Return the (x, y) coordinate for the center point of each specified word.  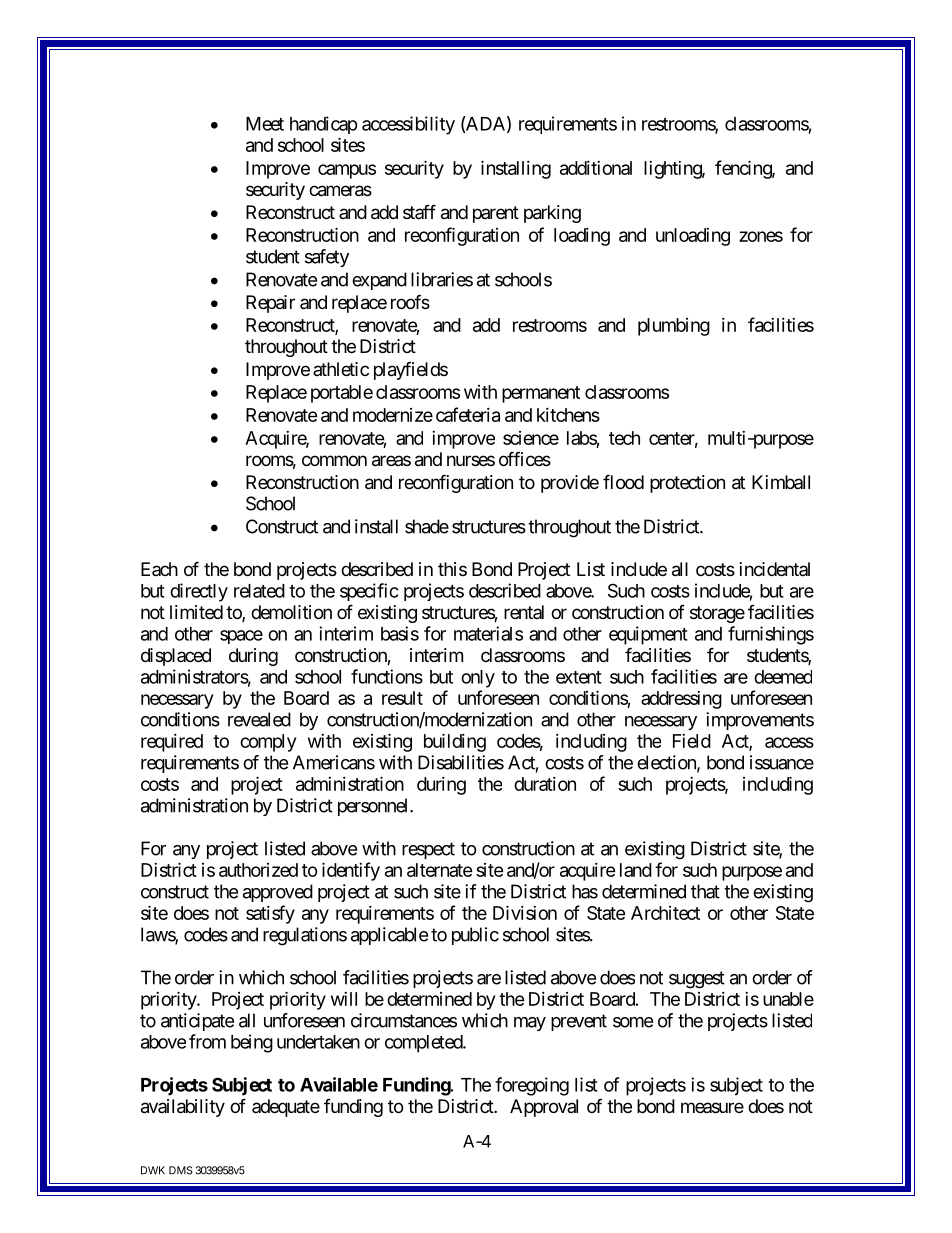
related (259, 591)
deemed (783, 677)
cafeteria (468, 414)
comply (268, 743)
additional (596, 168)
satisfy (270, 914)
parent (496, 214)
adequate (286, 1108)
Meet (265, 124)
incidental (775, 569)
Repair (270, 304)
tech (624, 438)
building (455, 742)
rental (524, 612)
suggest (697, 980)
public (475, 936)
